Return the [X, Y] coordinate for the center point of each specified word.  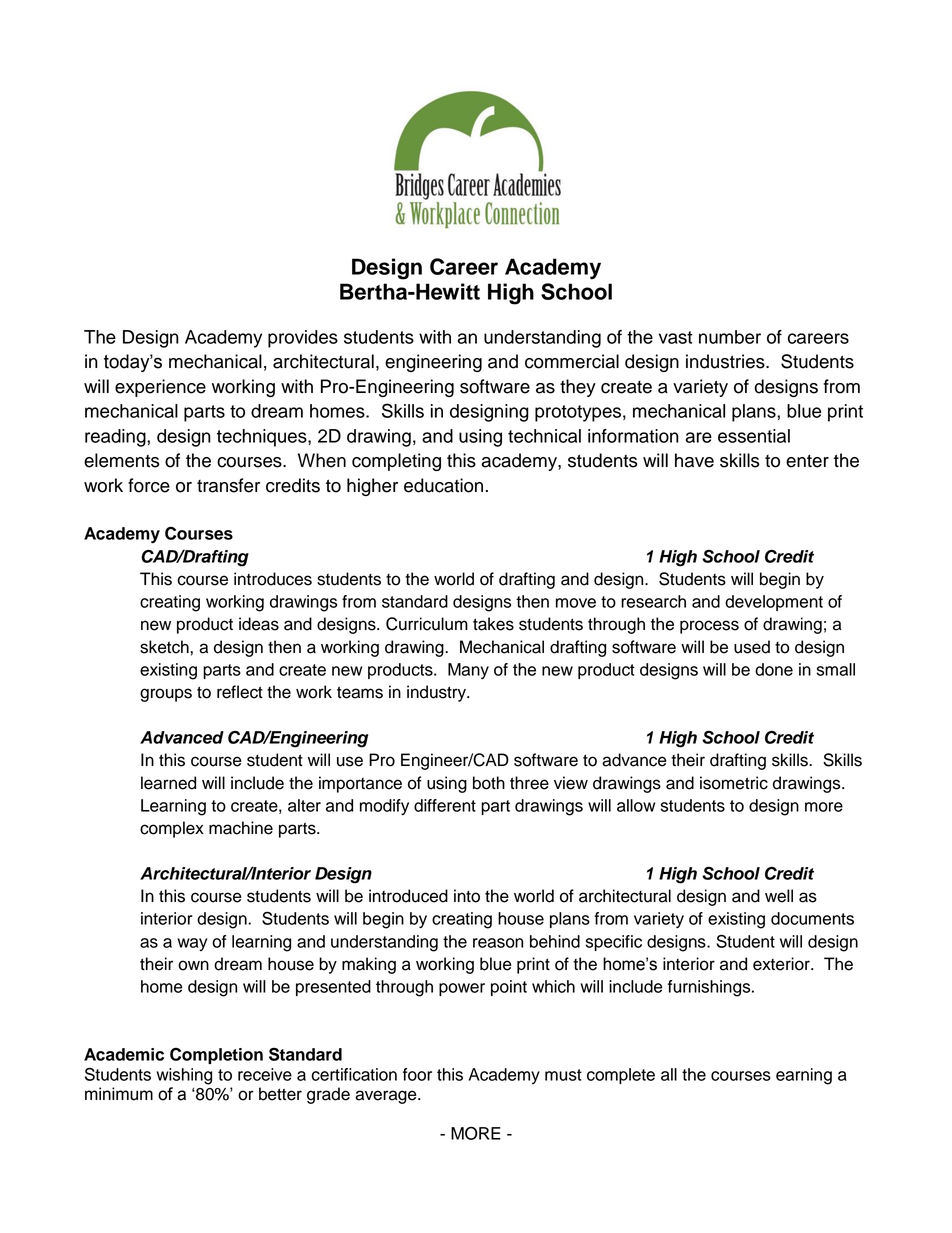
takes [493, 624]
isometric [734, 783]
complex [172, 829]
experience [160, 388]
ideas [259, 624]
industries [726, 361]
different [445, 805]
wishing [184, 1076]
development [774, 603]
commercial [572, 361]
